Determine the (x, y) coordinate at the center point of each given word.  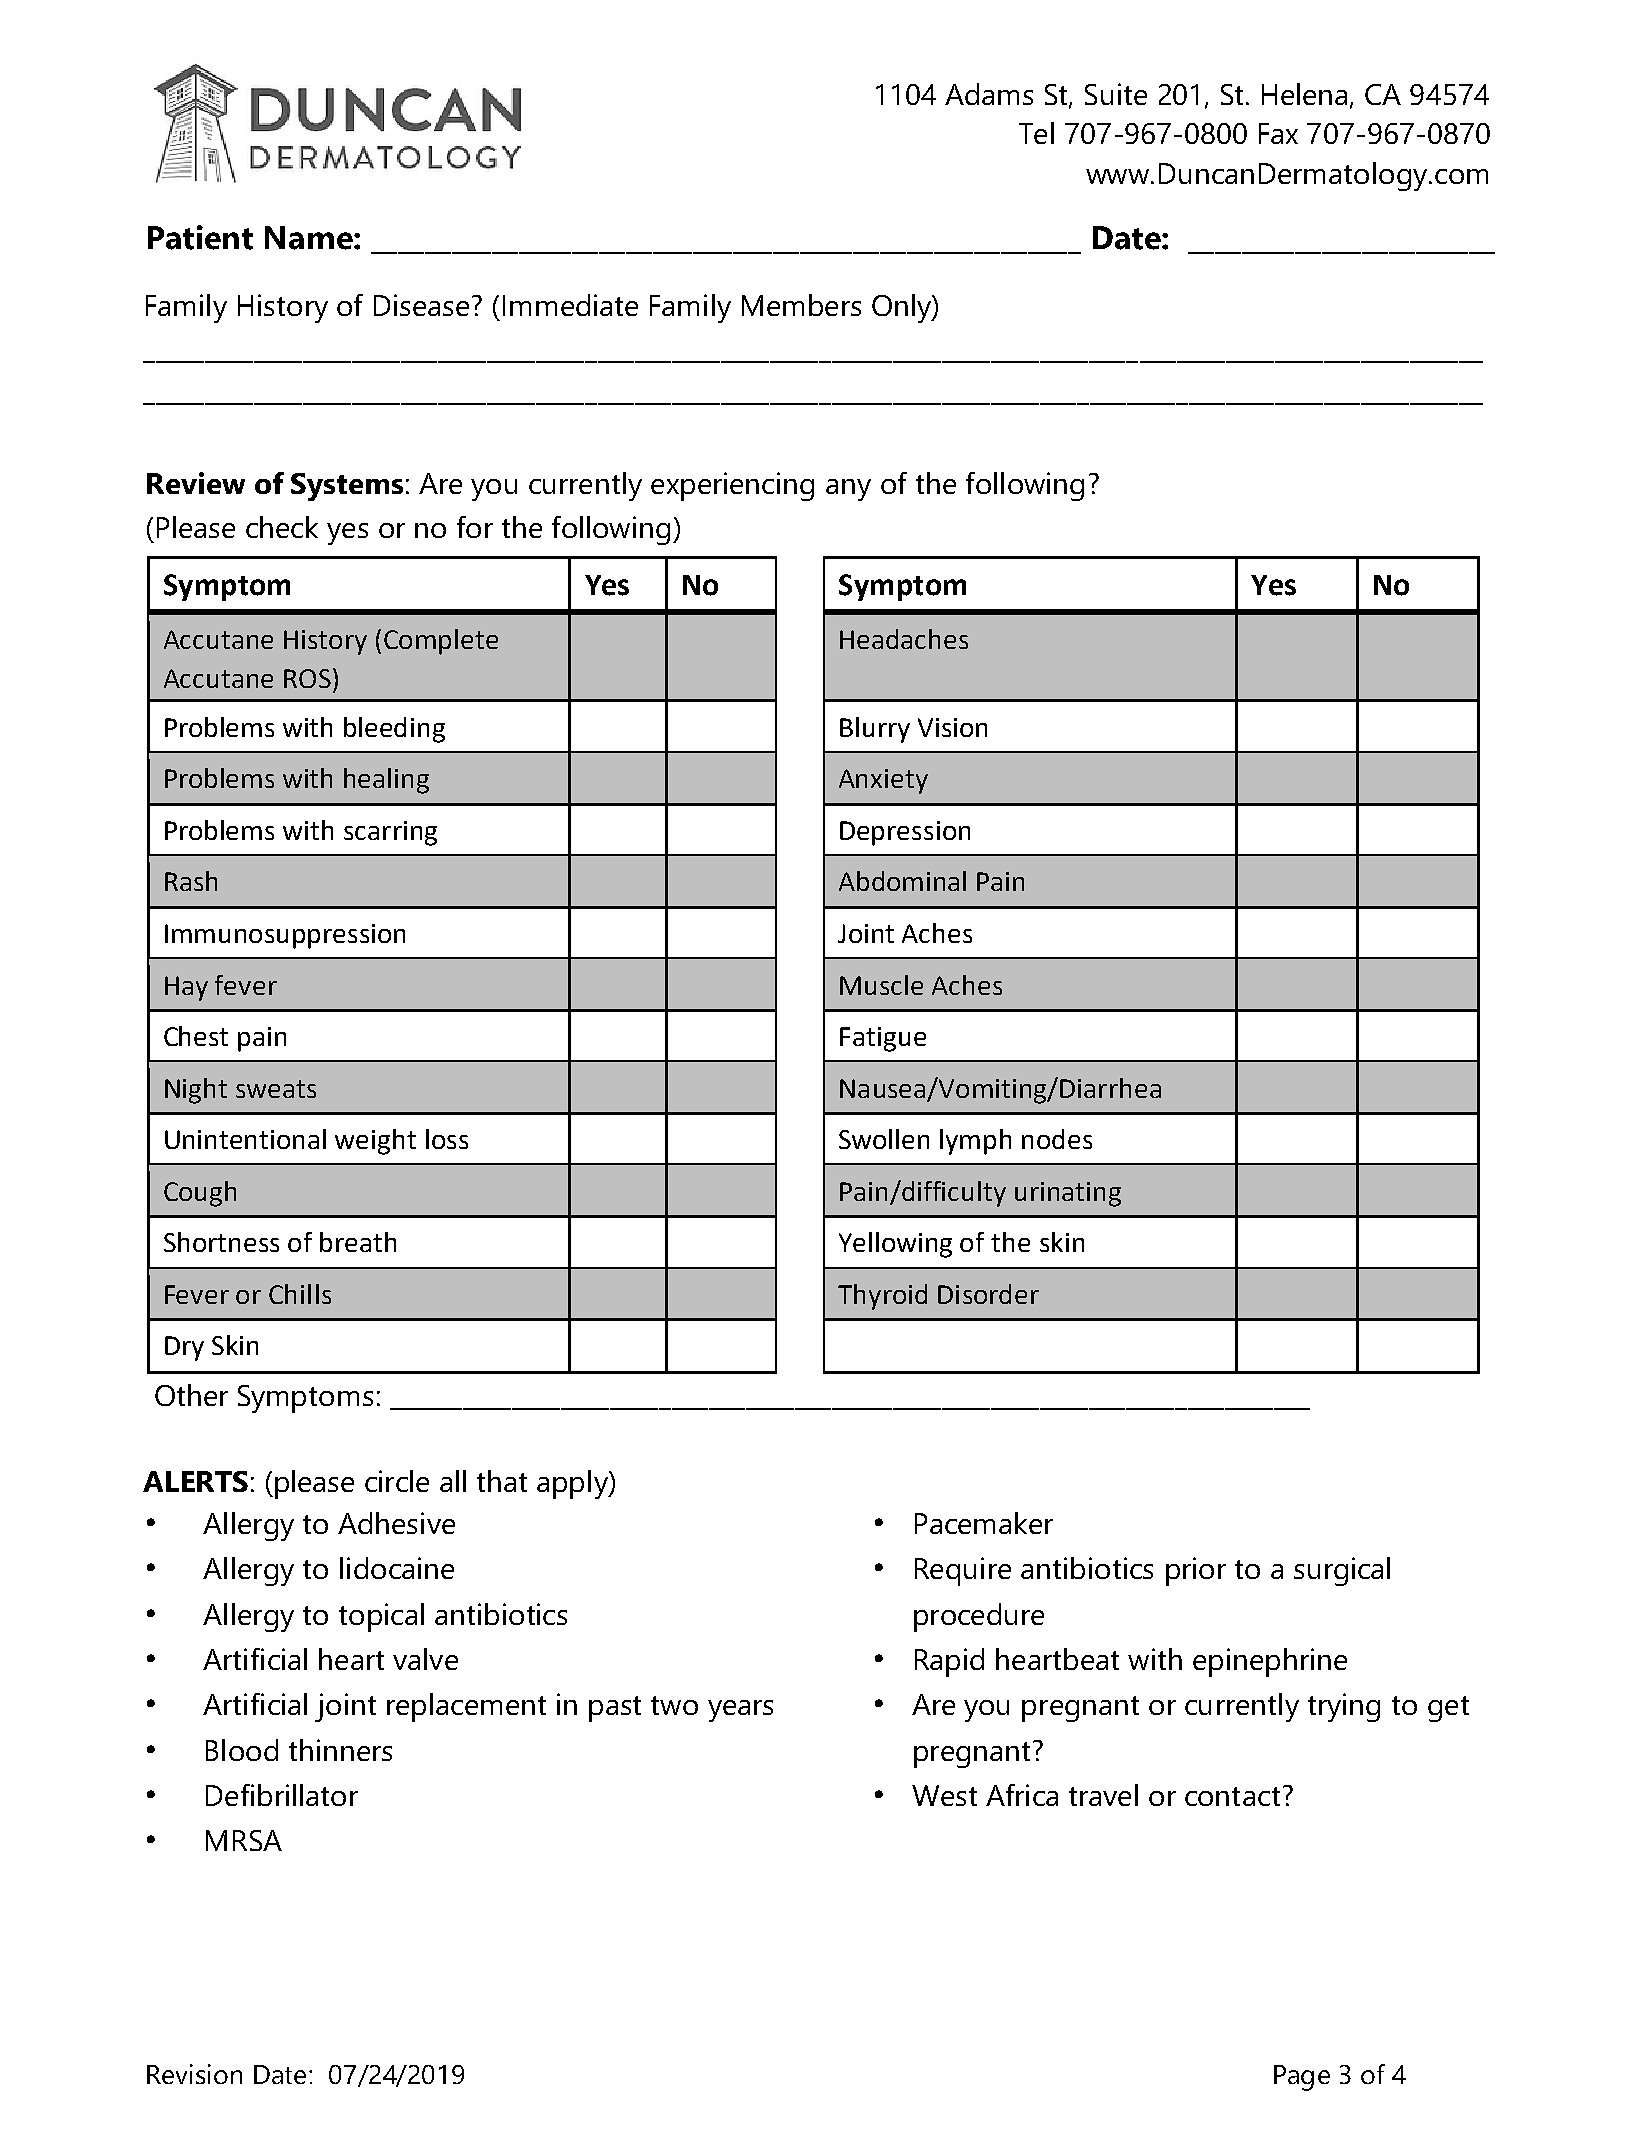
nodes (1057, 1139)
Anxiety (883, 781)
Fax (1278, 133)
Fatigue (883, 1039)
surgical (1342, 1571)
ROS (307, 678)
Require (963, 1571)
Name (310, 238)
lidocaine (397, 1568)
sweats (276, 1089)
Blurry (875, 730)
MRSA (244, 1840)
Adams (989, 94)
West (944, 1795)
